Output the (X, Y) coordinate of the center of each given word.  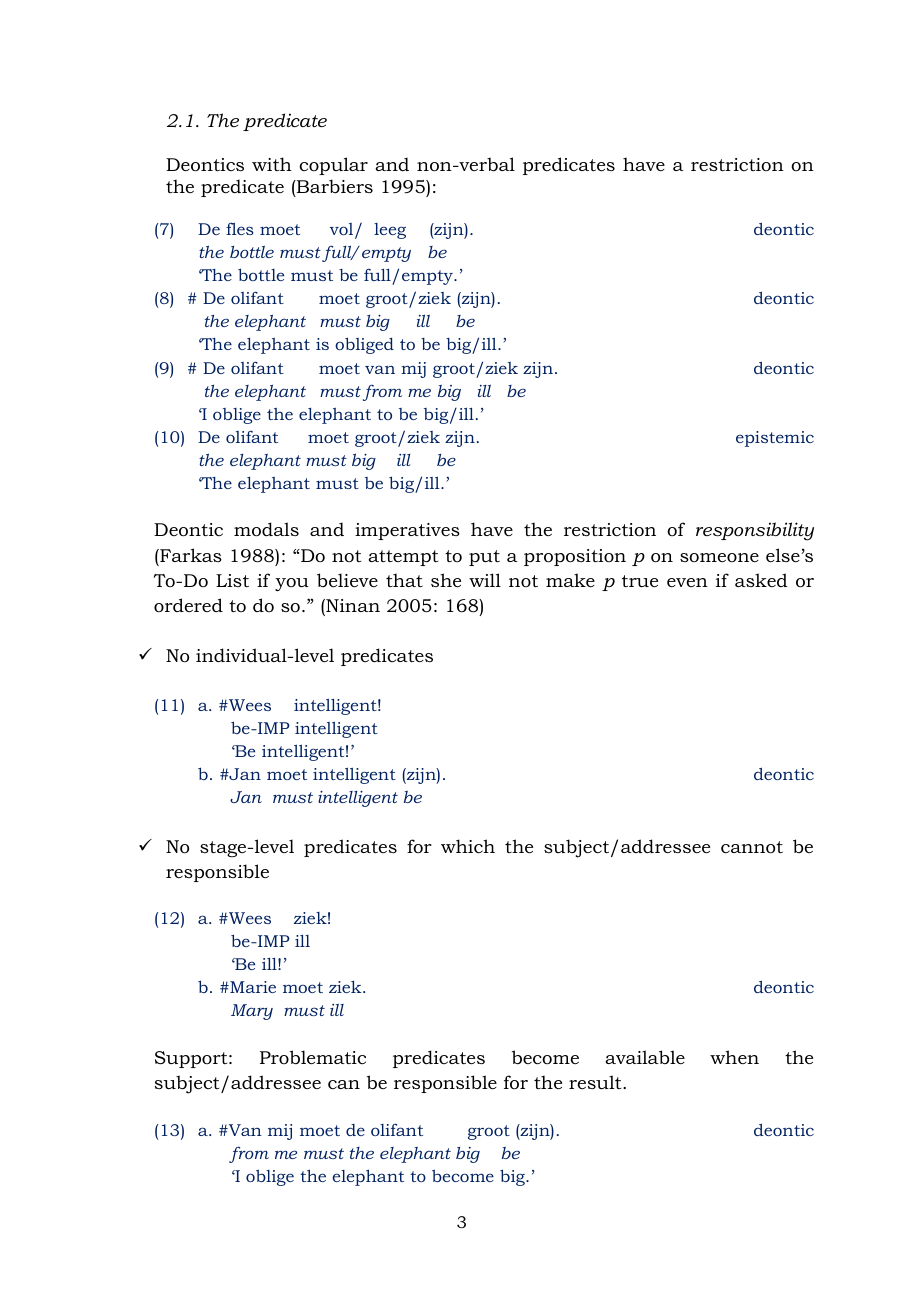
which (468, 846)
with (272, 164)
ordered (188, 605)
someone (719, 557)
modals (266, 529)
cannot (752, 847)
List (232, 580)
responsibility (755, 531)
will (485, 580)
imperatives (407, 531)
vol (343, 230)
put (484, 558)
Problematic (313, 1057)
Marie (252, 987)
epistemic (775, 439)
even (687, 582)
